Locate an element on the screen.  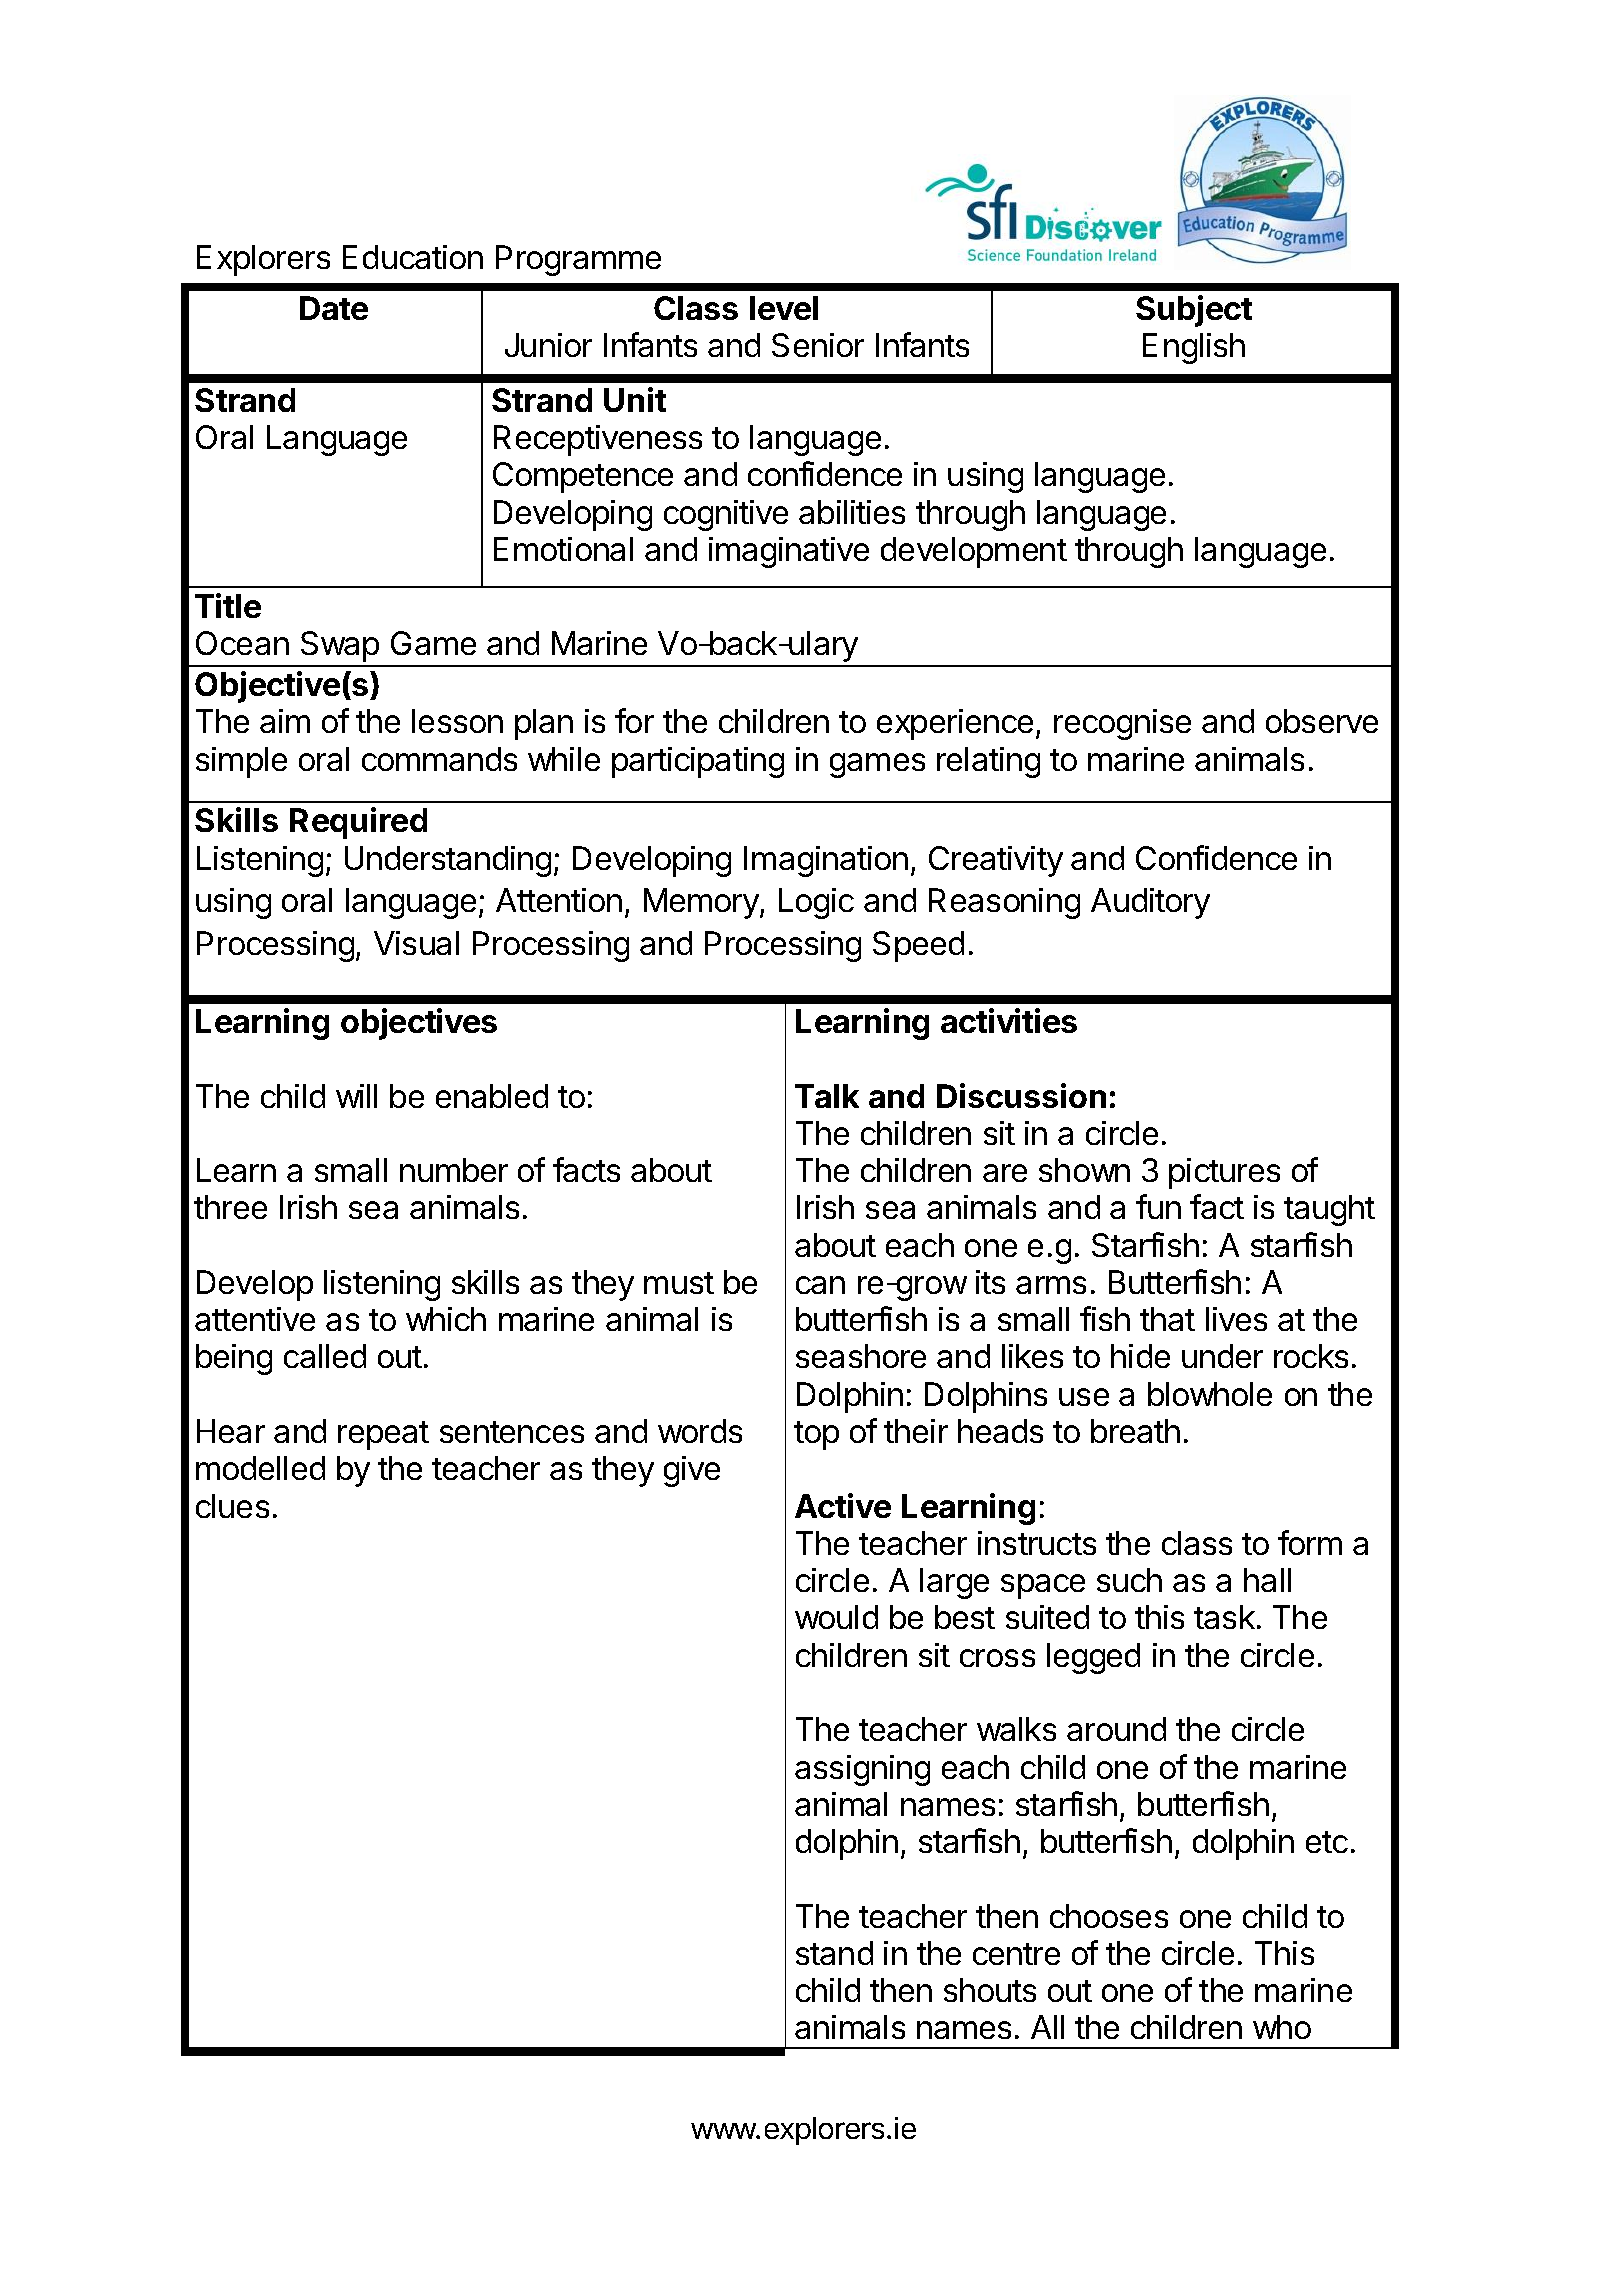
Date is located at coordinates (334, 308).
